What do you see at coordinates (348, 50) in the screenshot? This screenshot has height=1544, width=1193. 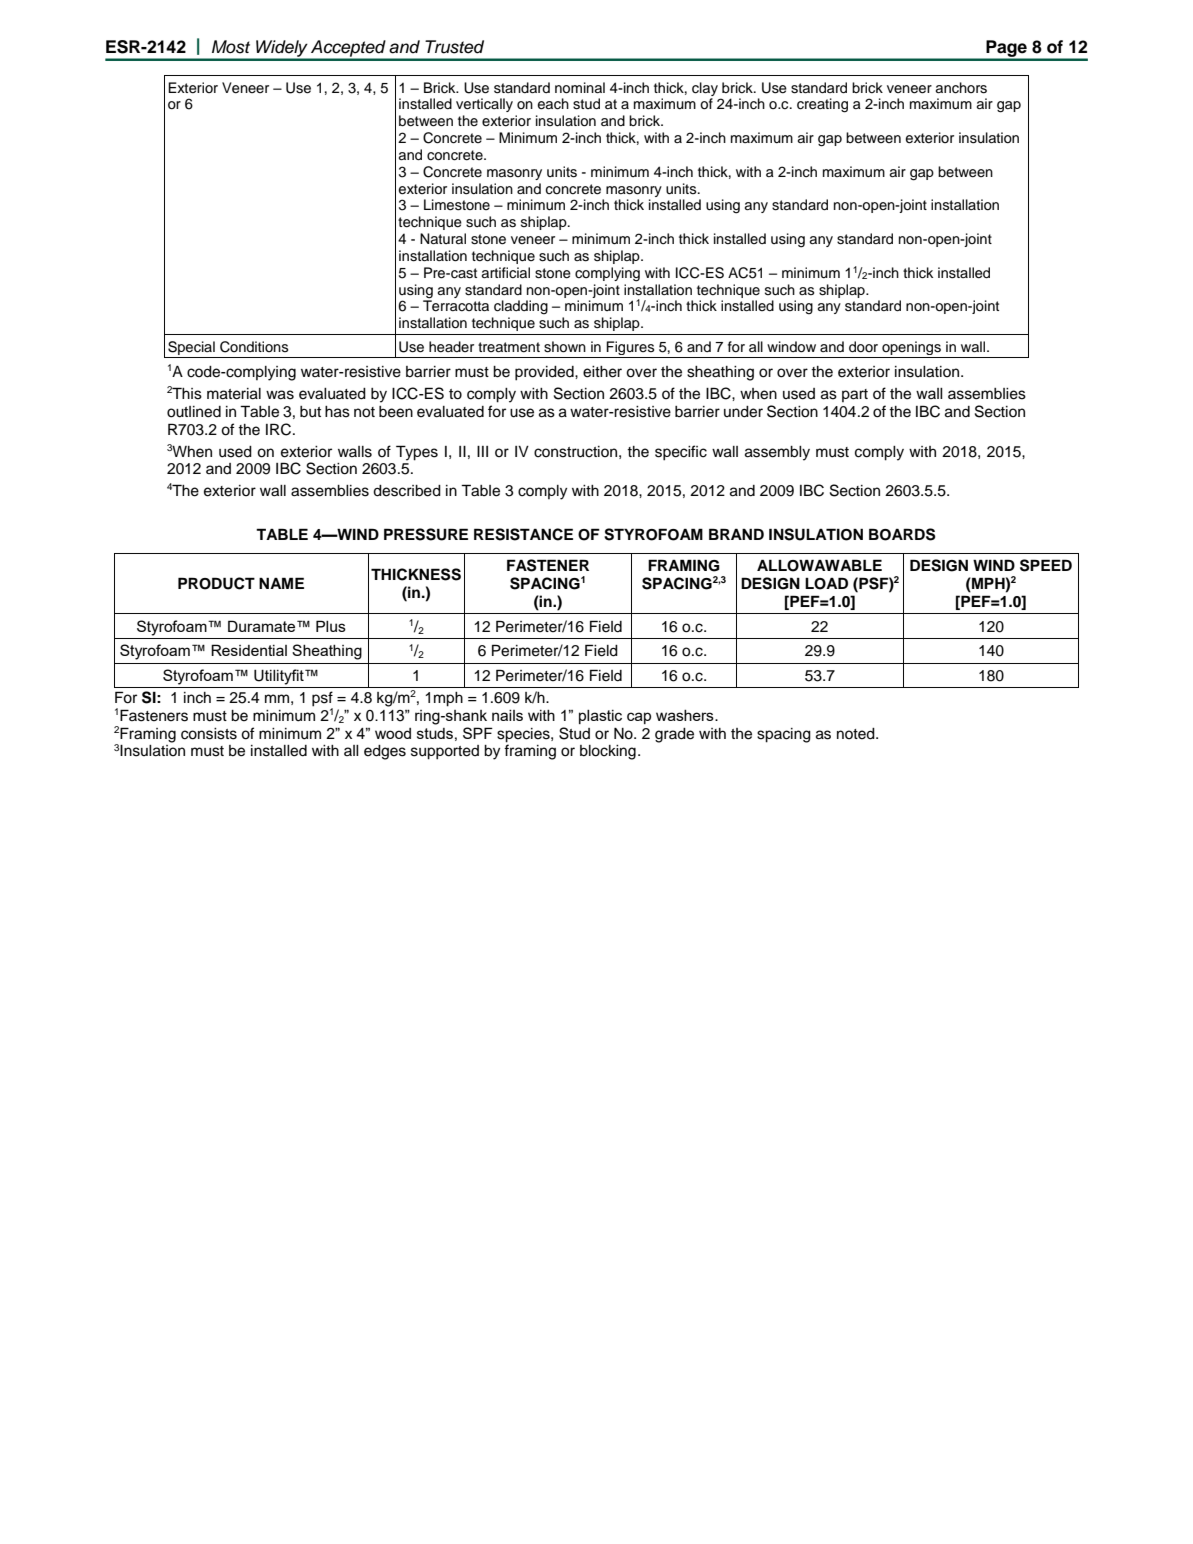 I see `Accepted` at bounding box center [348, 50].
